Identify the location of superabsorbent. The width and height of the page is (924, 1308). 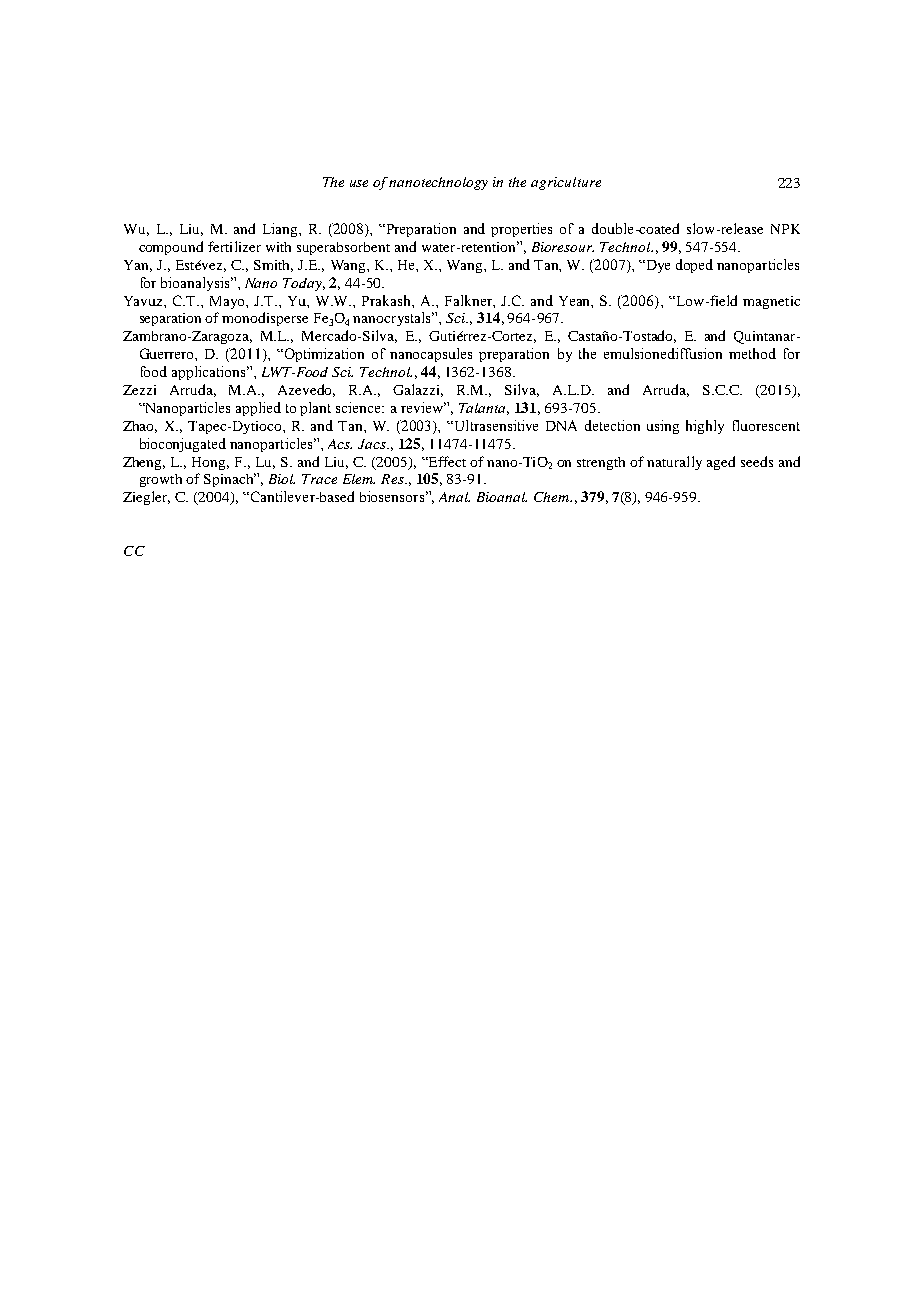
(343, 248).
